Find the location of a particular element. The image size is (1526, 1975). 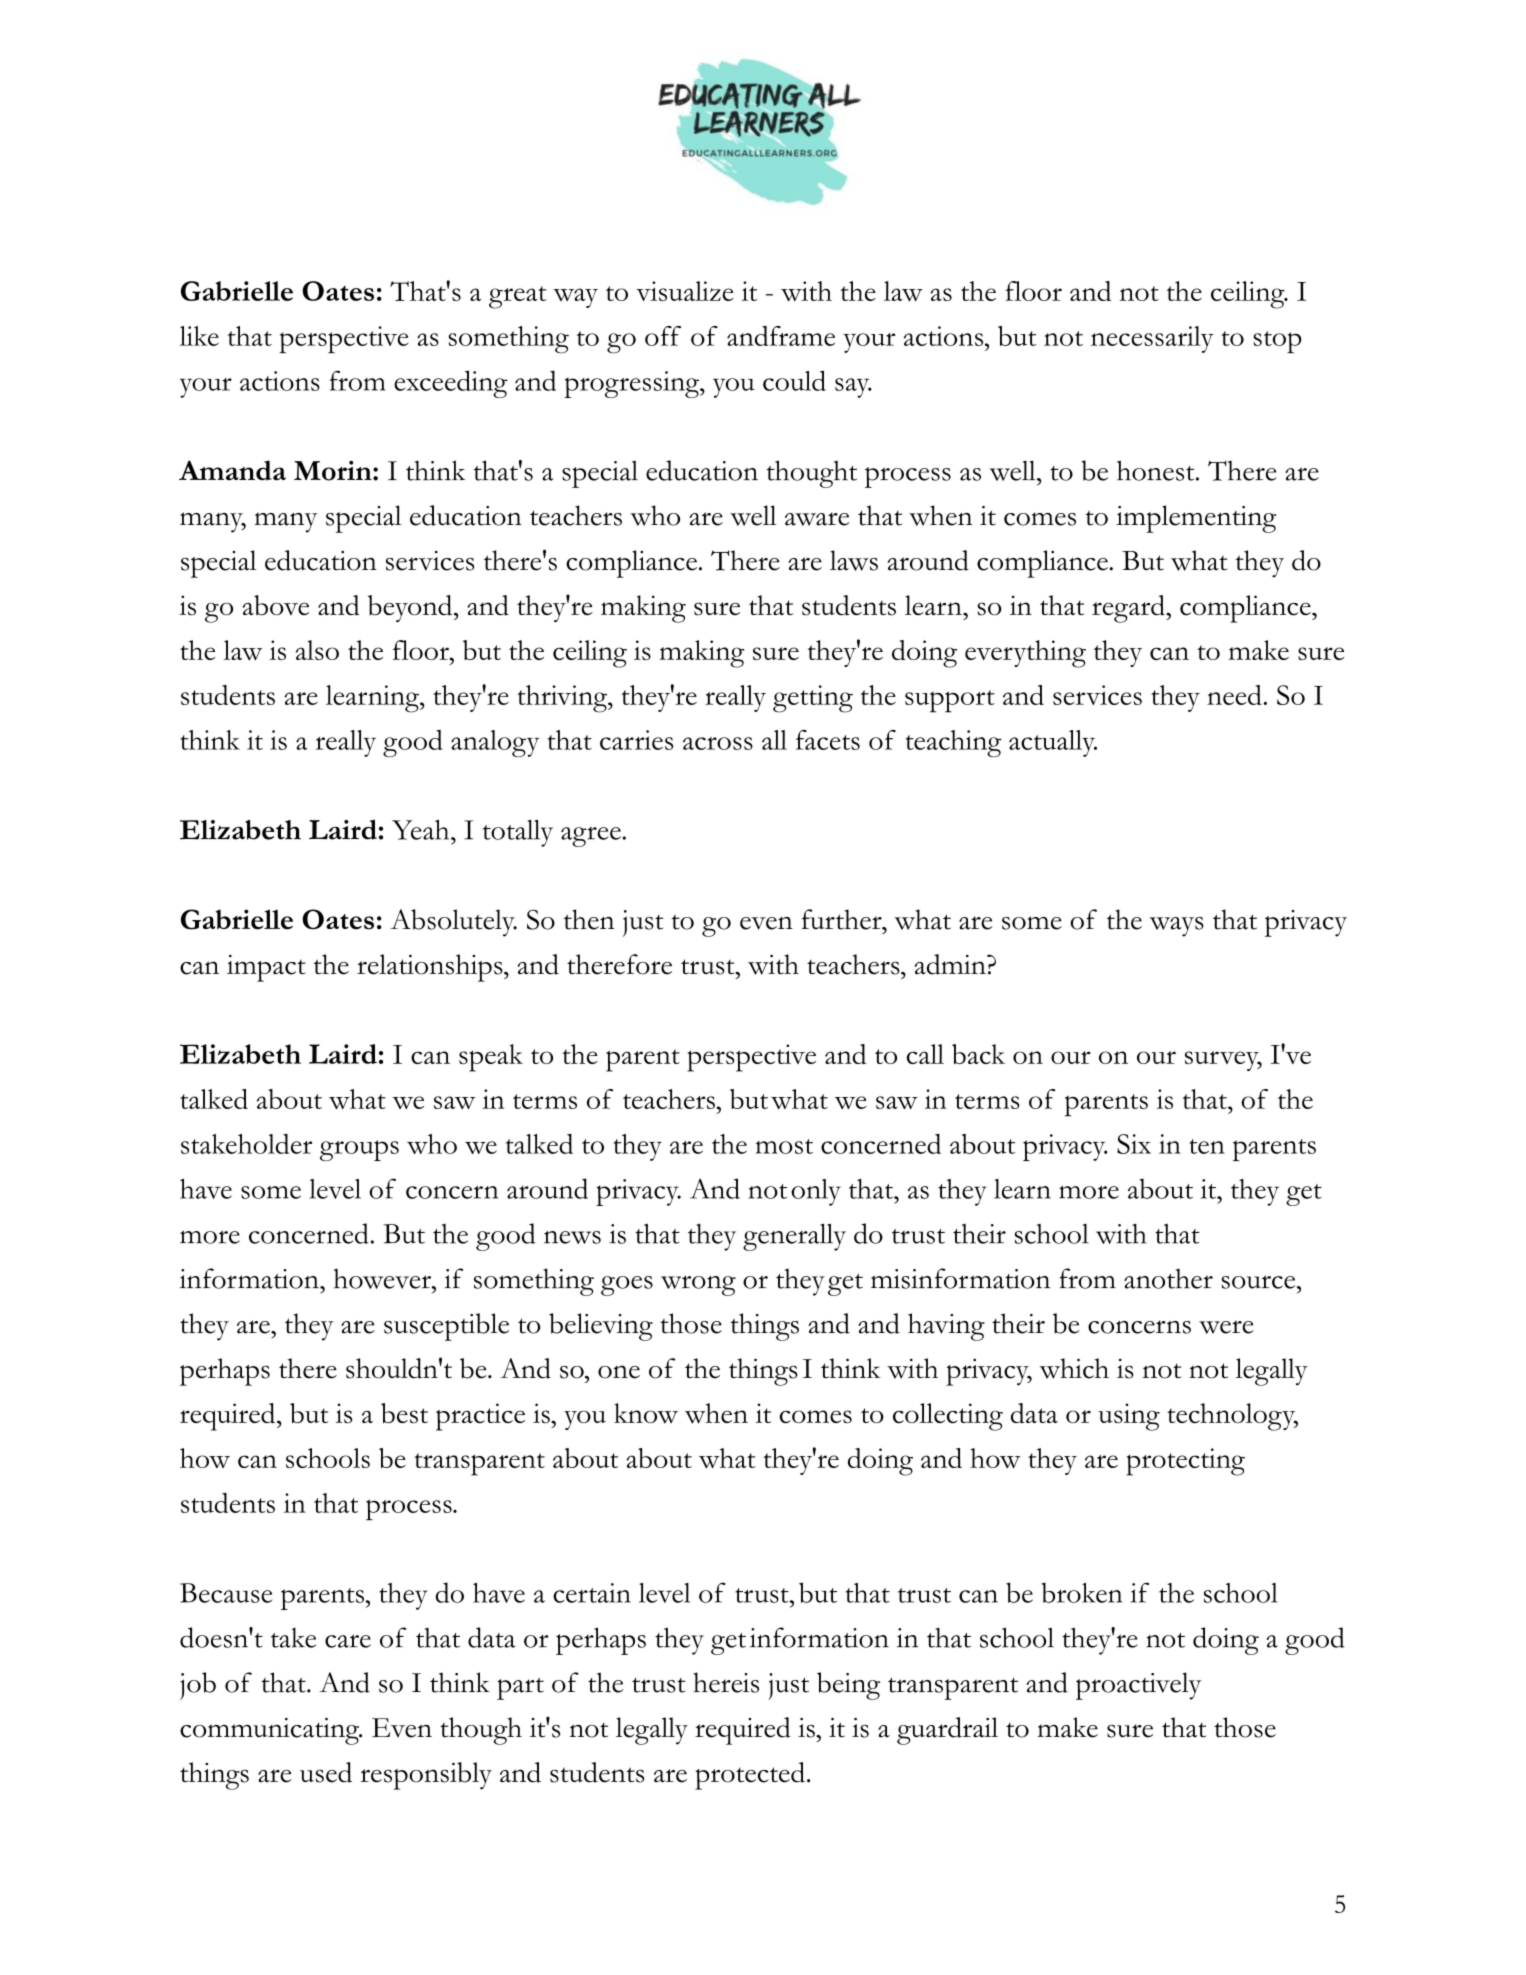

communicating is located at coordinates (270, 1731).
